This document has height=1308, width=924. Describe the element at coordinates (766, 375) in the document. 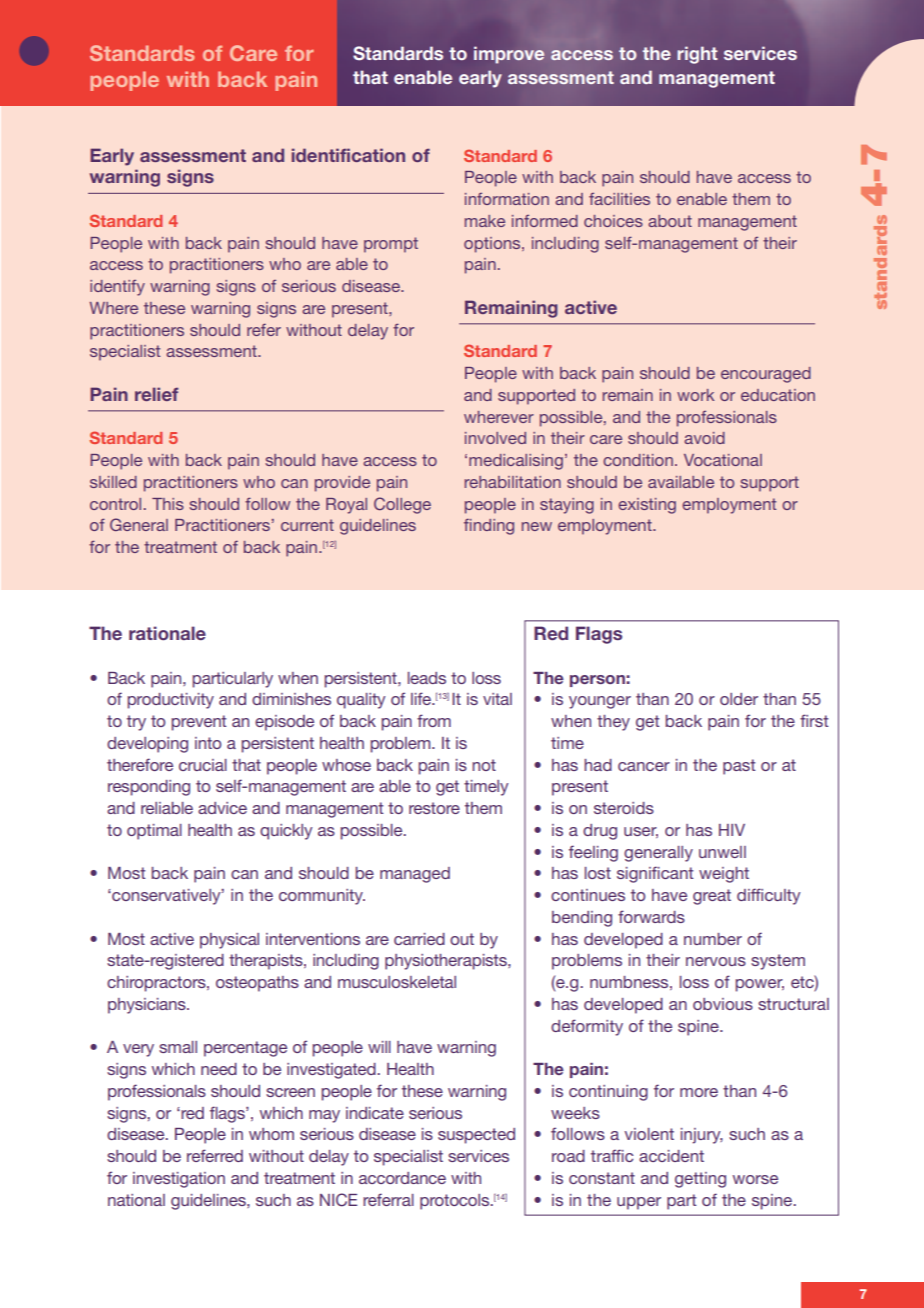

I see `encouraged` at that location.
